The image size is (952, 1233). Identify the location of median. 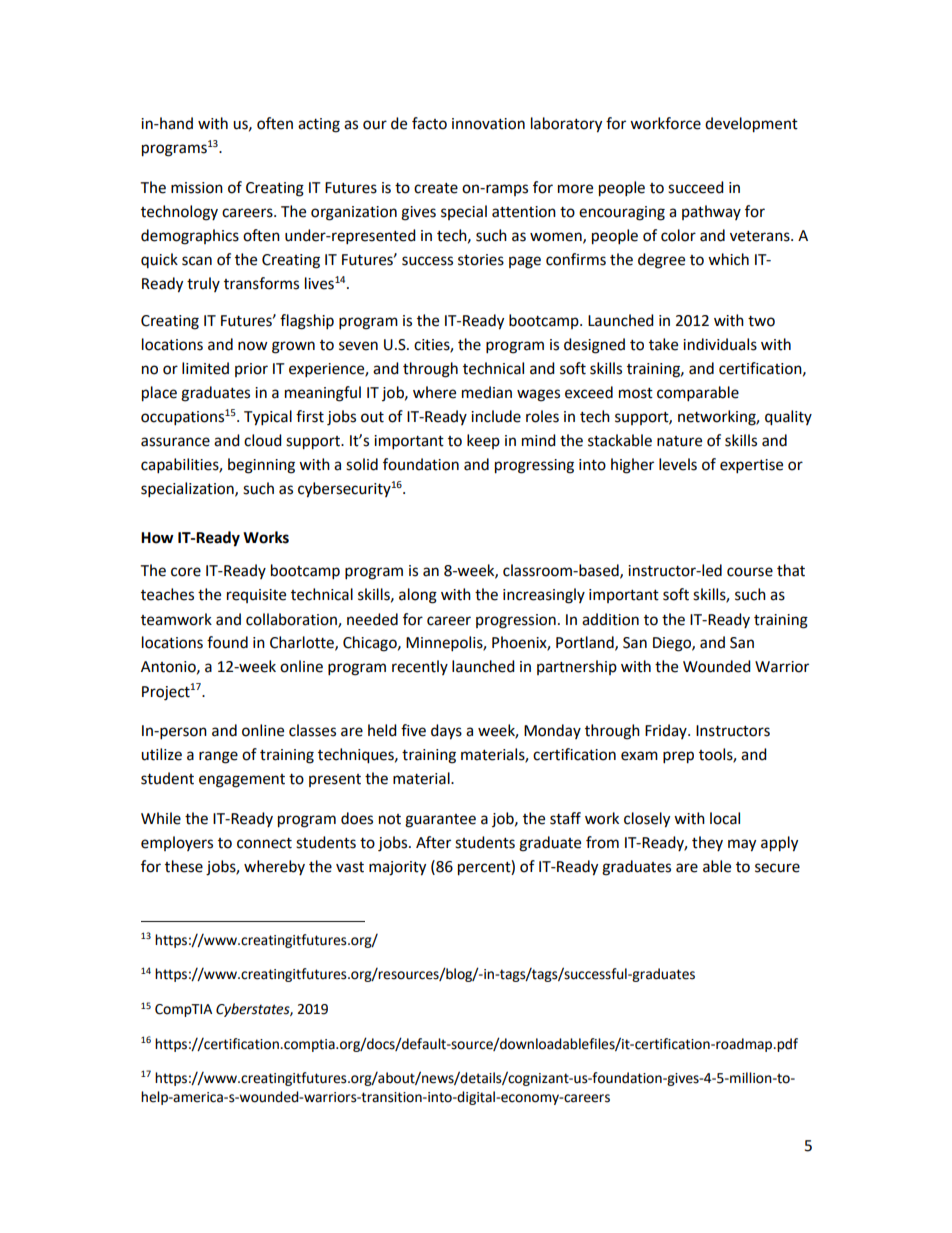
(487, 392).
